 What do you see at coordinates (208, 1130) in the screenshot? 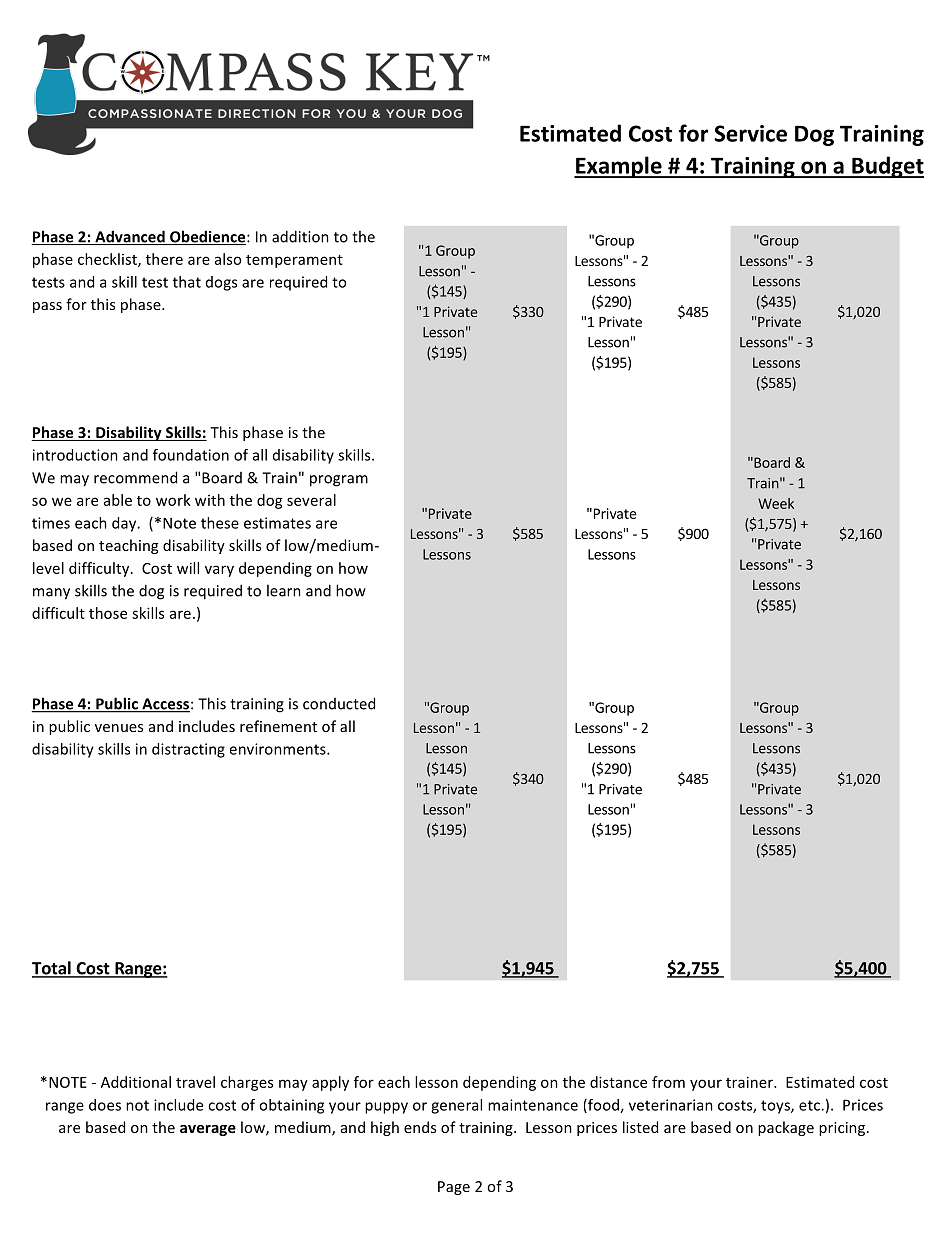
I see `average` at bounding box center [208, 1130].
